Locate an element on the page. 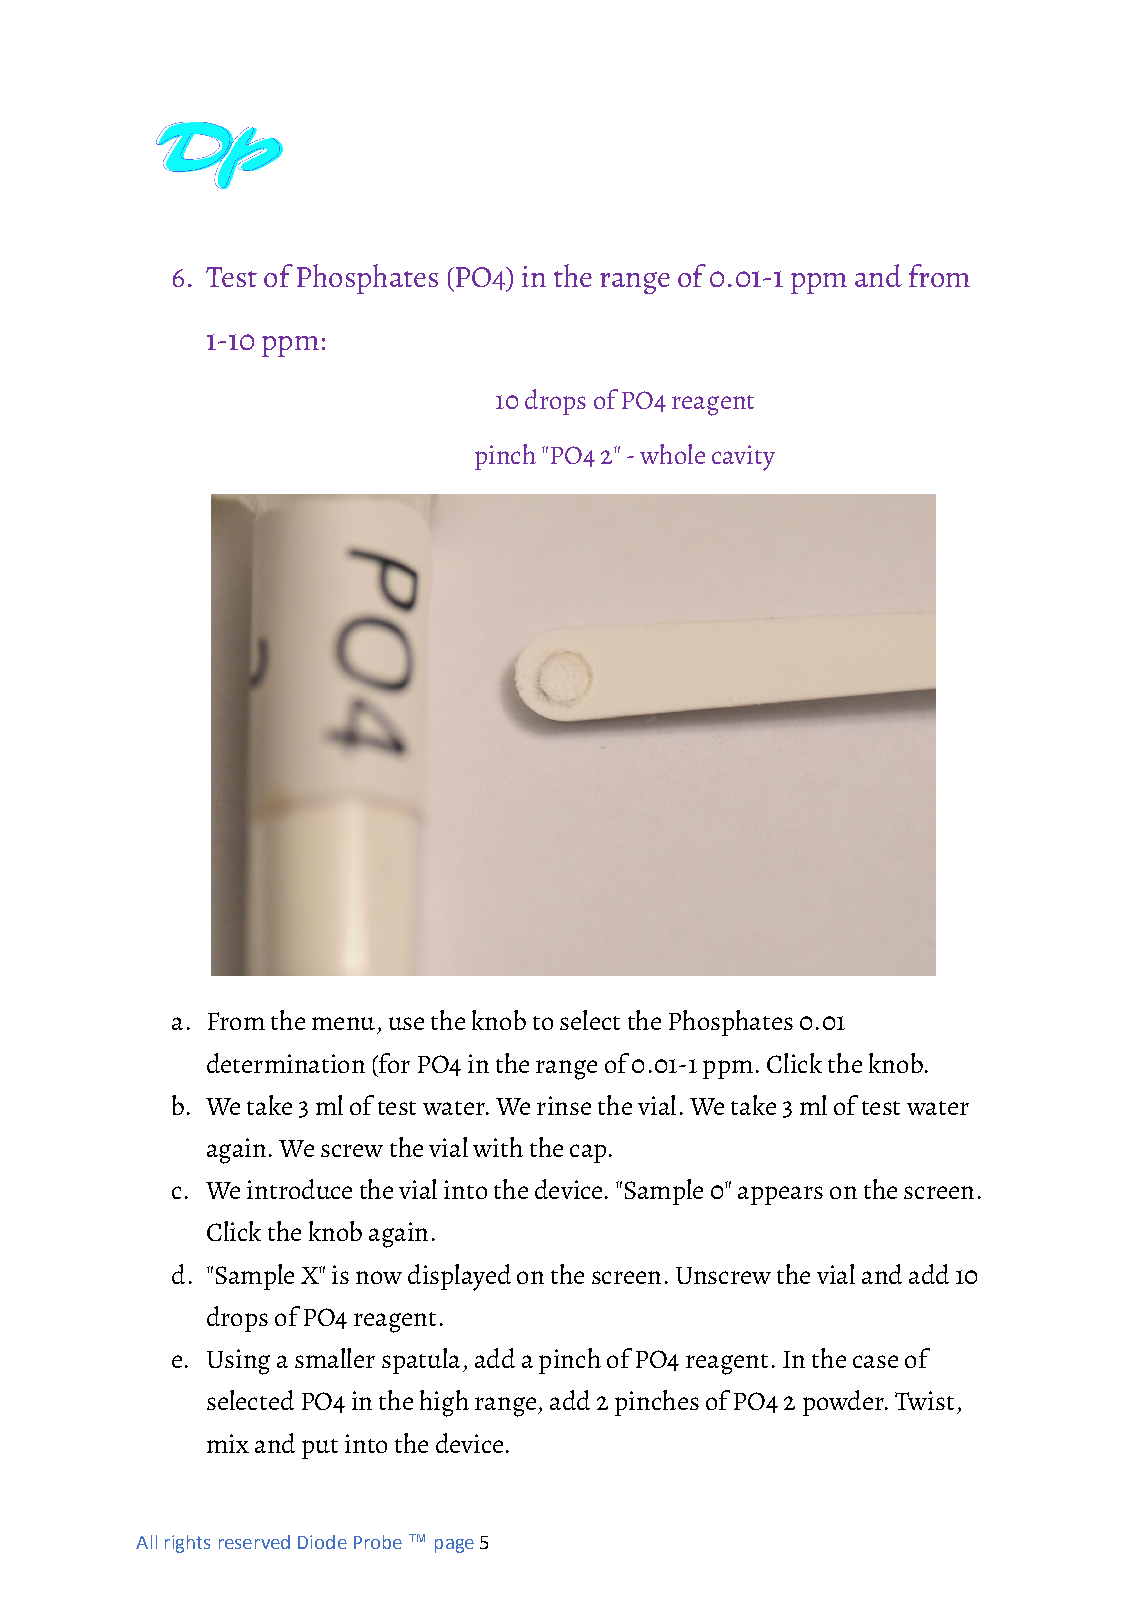 The image size is (1148, 1622). powder is located at coordinates (844, 1403).
